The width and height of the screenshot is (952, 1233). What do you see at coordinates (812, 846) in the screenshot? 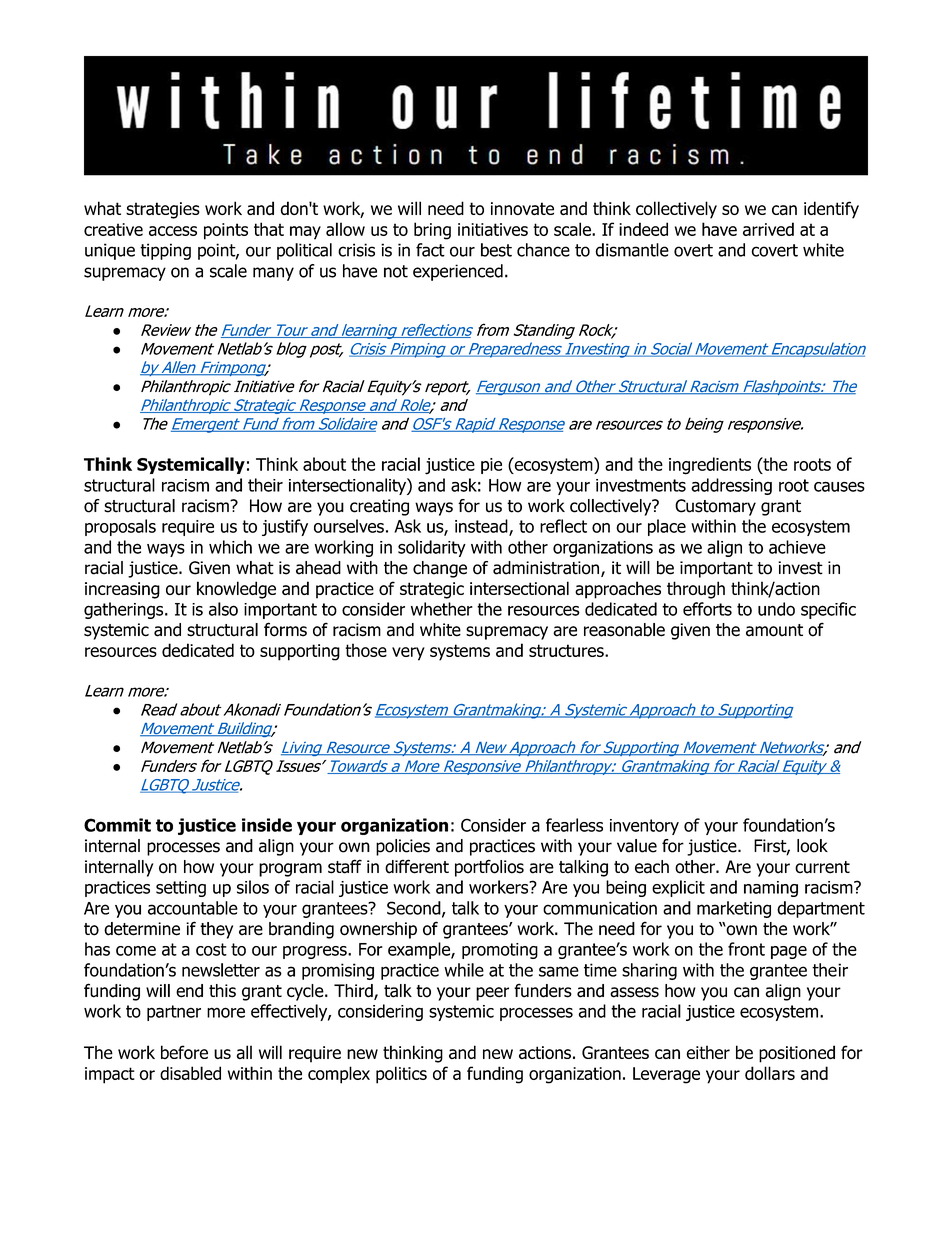
I see `look` at bounding box center [812, 846].
